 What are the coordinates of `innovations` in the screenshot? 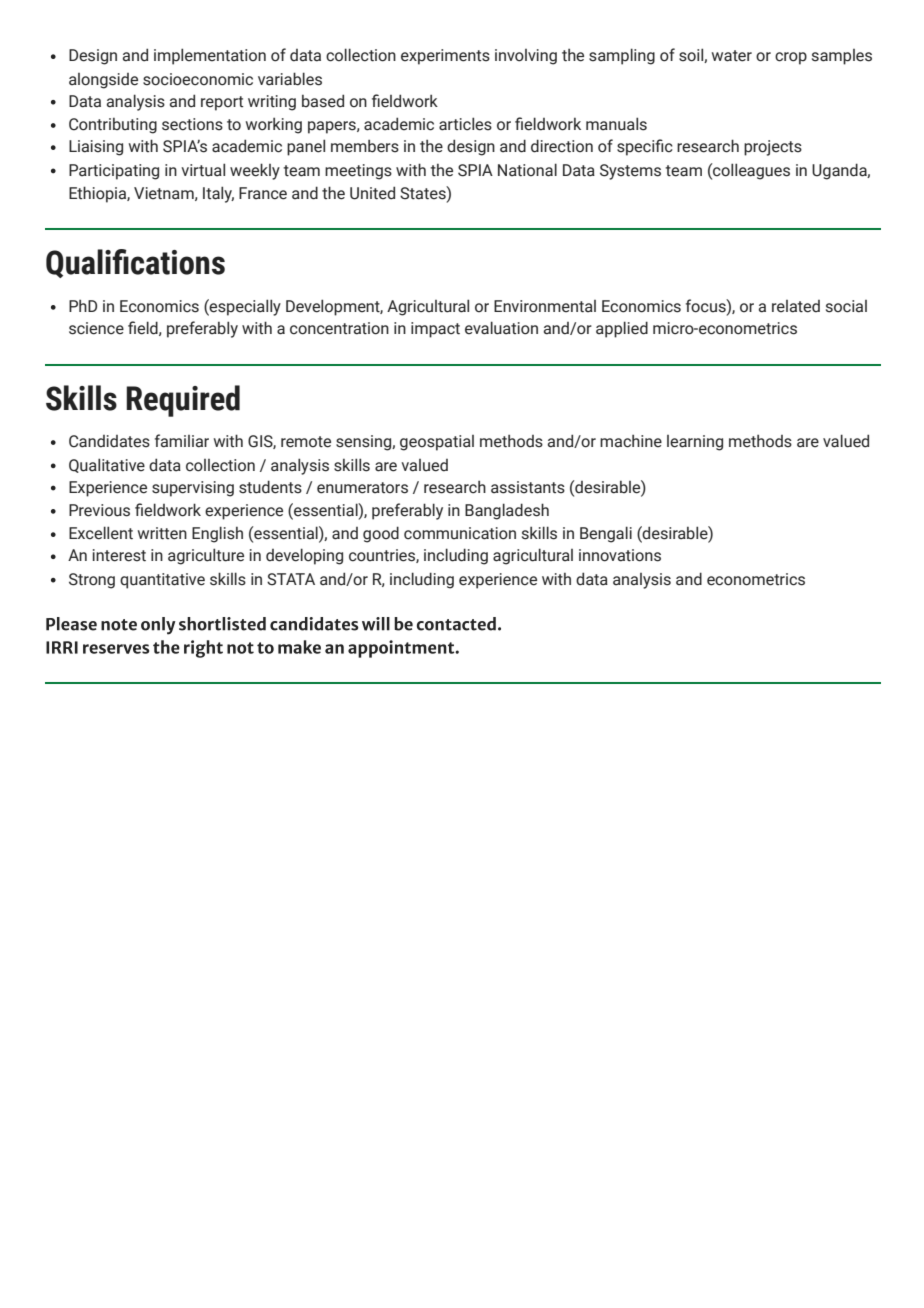 It's located at (620, 555).
